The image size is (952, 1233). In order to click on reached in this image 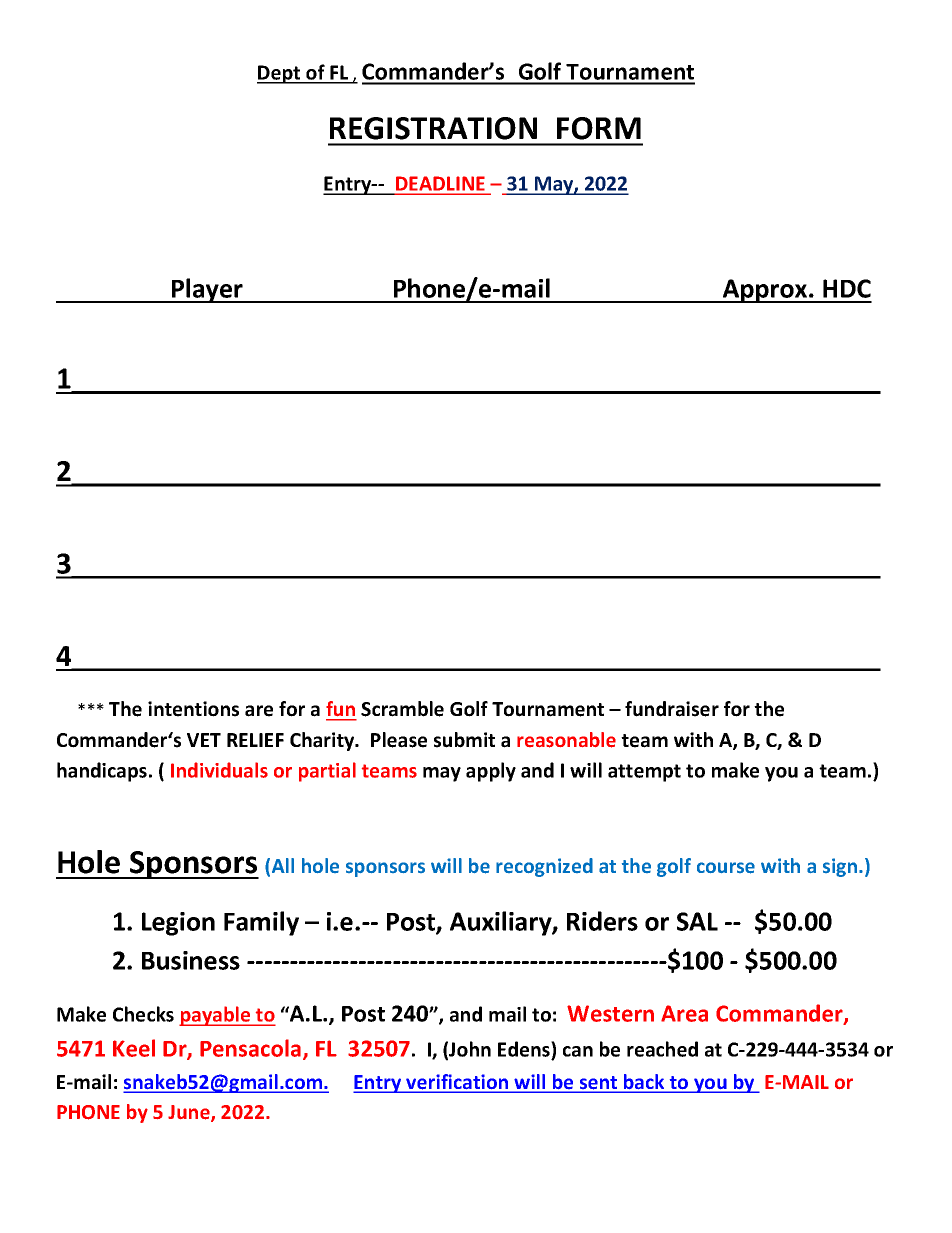, I will do `click(662, 1049)`.
